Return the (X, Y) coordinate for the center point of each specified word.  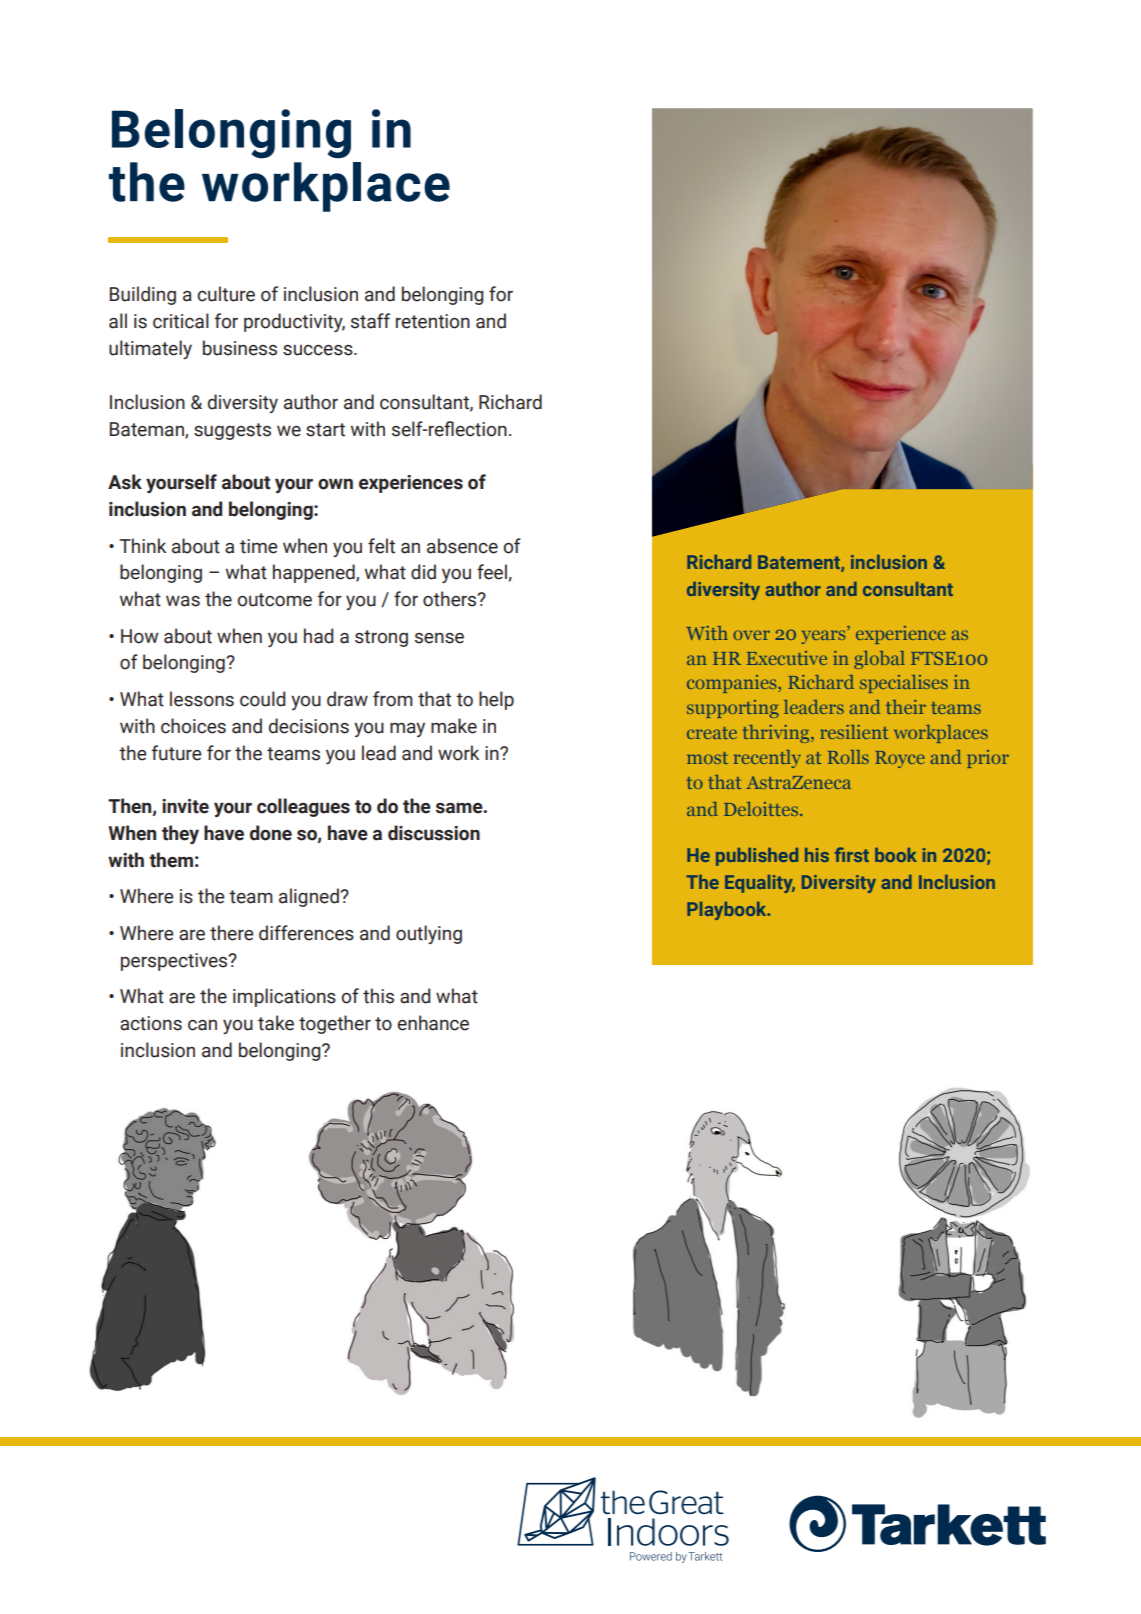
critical (181, 321)
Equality (760, 884)
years (825, 637)
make (454, 726)
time (259, 546)
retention (433, 321)
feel (492, 572)
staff (370, 321)
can (202, 1025)
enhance (433, 1023)
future (177, 753)
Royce (900, 759)
